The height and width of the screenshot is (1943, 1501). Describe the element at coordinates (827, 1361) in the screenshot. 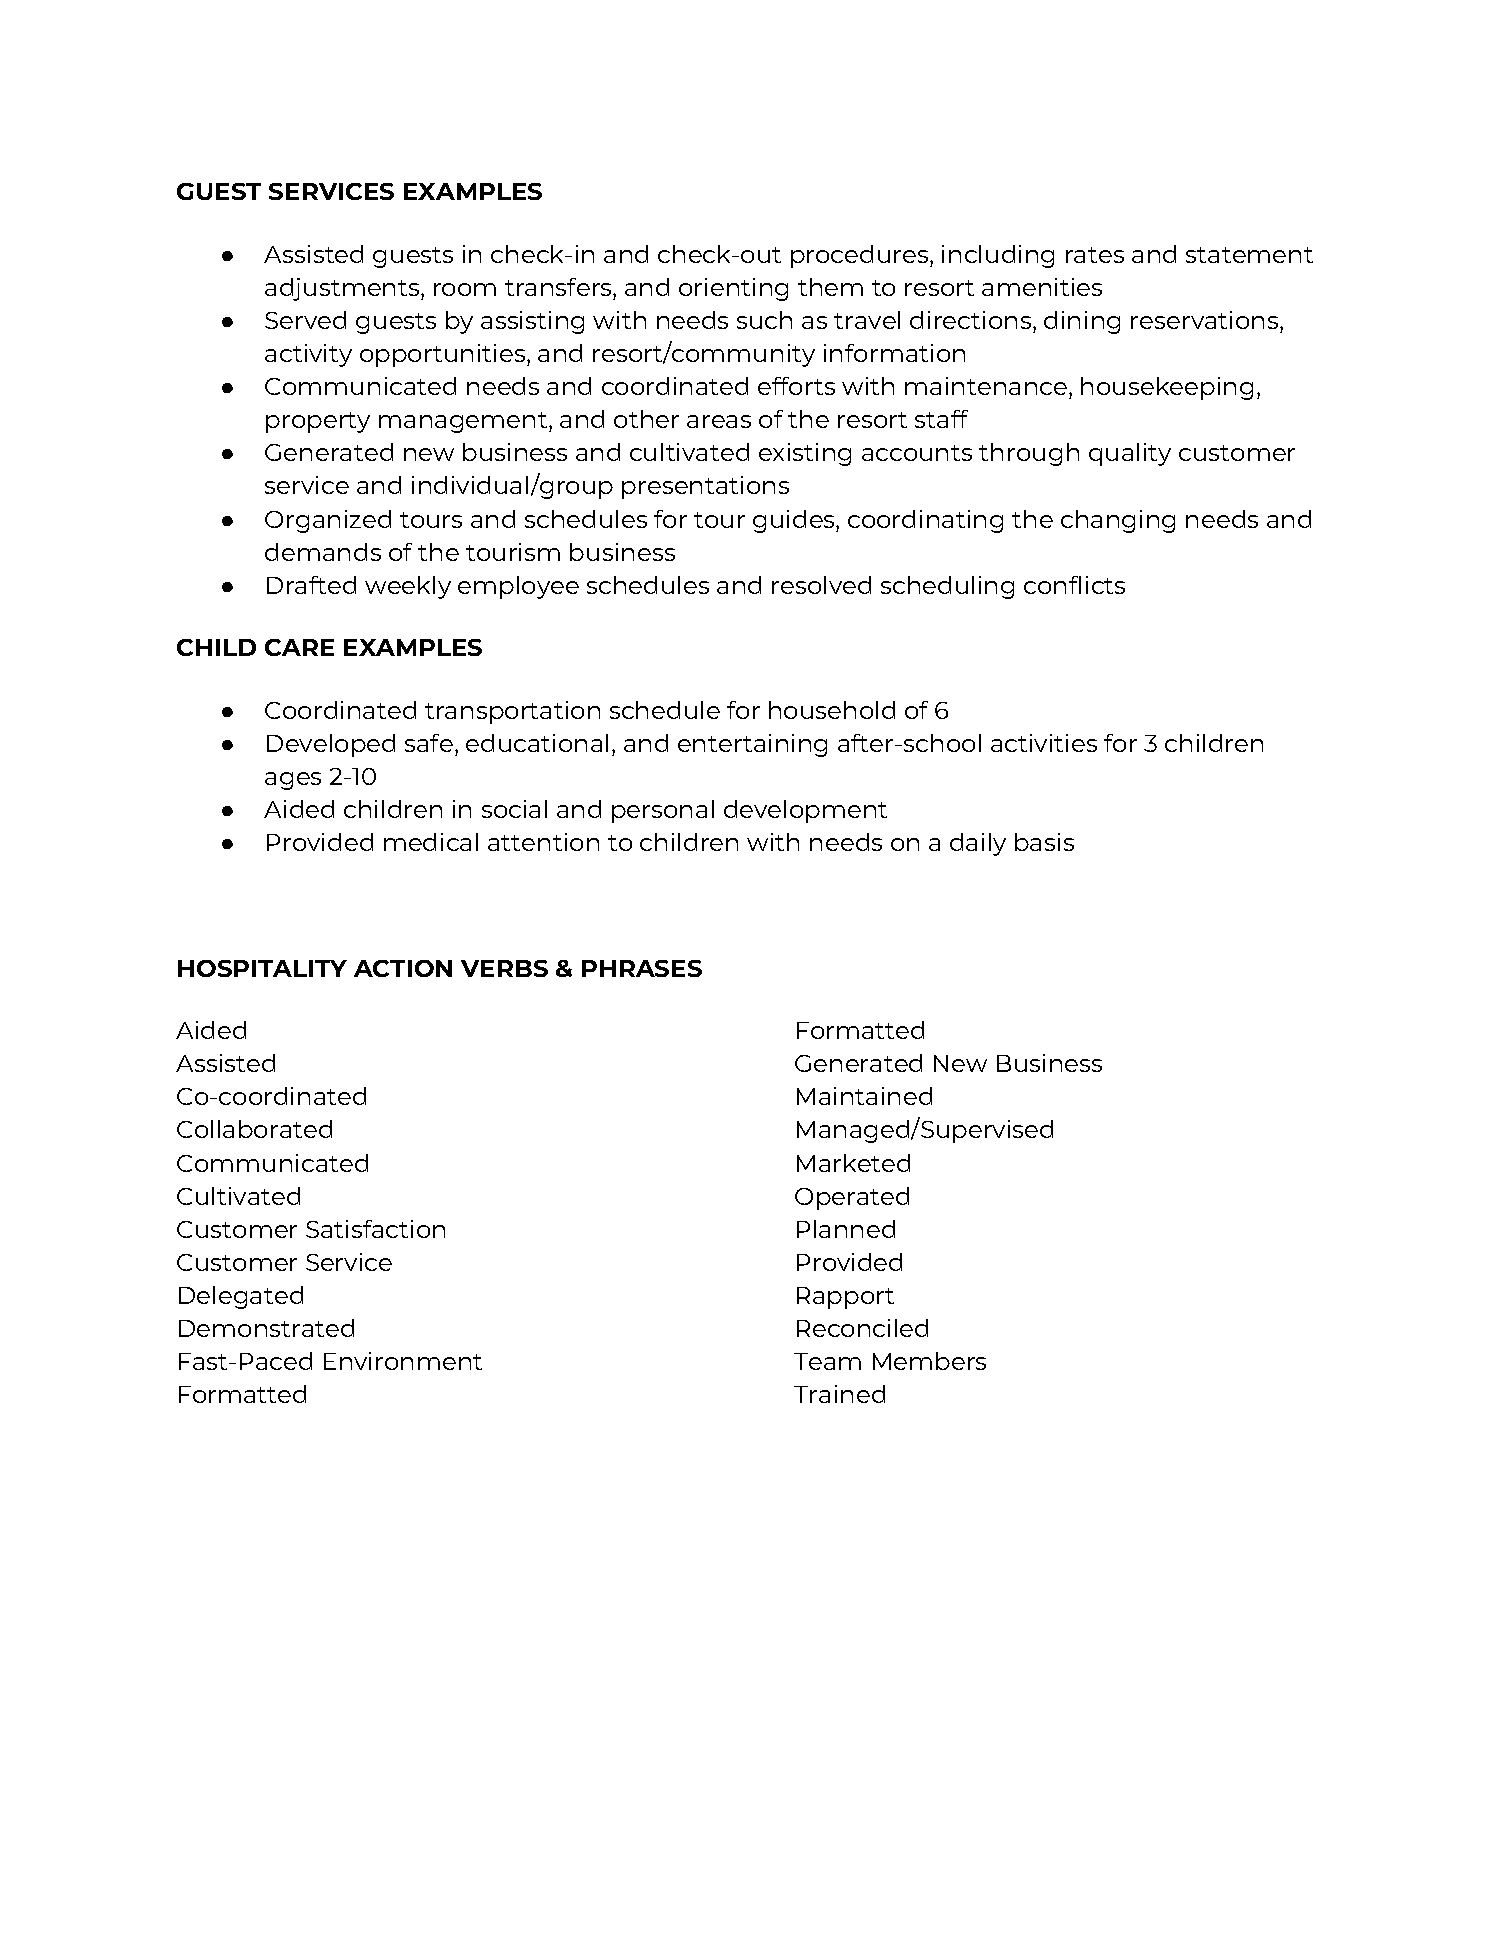

I see `Team` at that location.
